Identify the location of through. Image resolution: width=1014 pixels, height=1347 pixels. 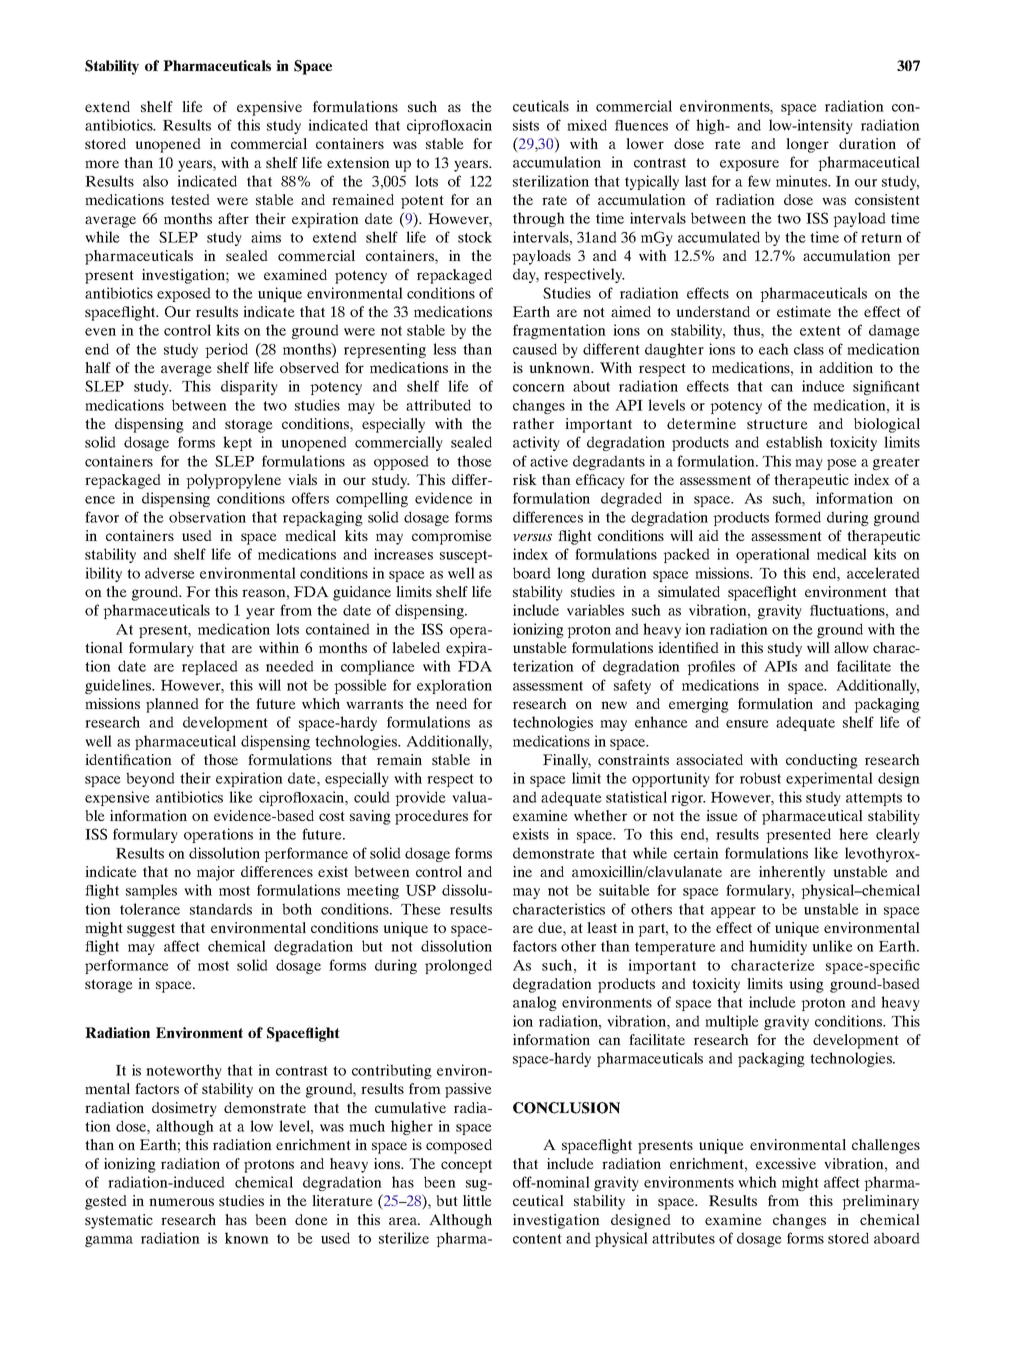
(539, 219).
